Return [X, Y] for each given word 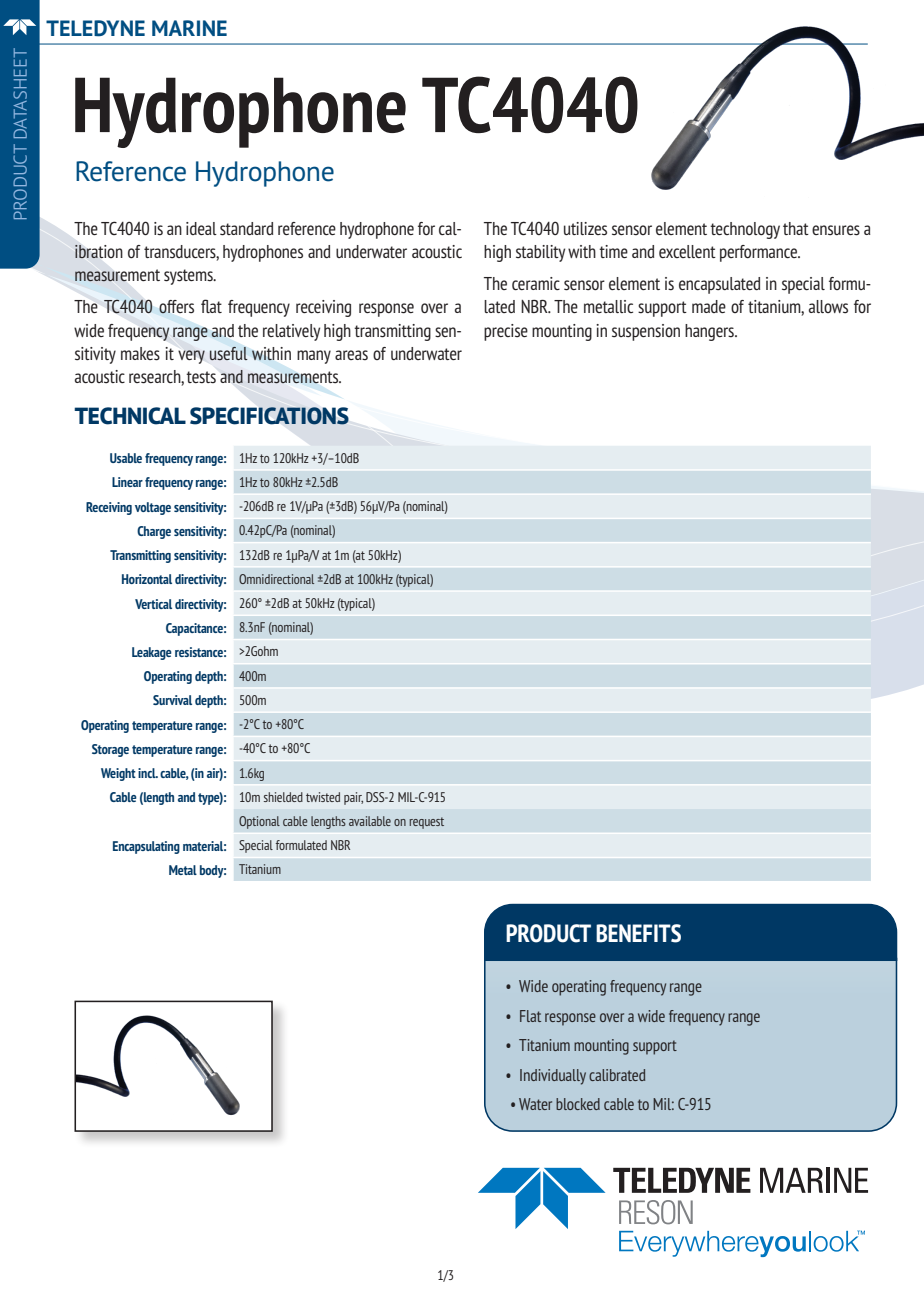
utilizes [585, 228]
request [426, 823]
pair [353, 798]
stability [540, 253]
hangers [710, 332]
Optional [259, 822]
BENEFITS [638, 933]
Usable [126, 458]
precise [506, 332]
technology [745, 230]
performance [759, 253]
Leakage [152, 653]
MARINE [189, 28]
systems [189, 277]
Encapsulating [146, 847]
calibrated [617, 1075]
